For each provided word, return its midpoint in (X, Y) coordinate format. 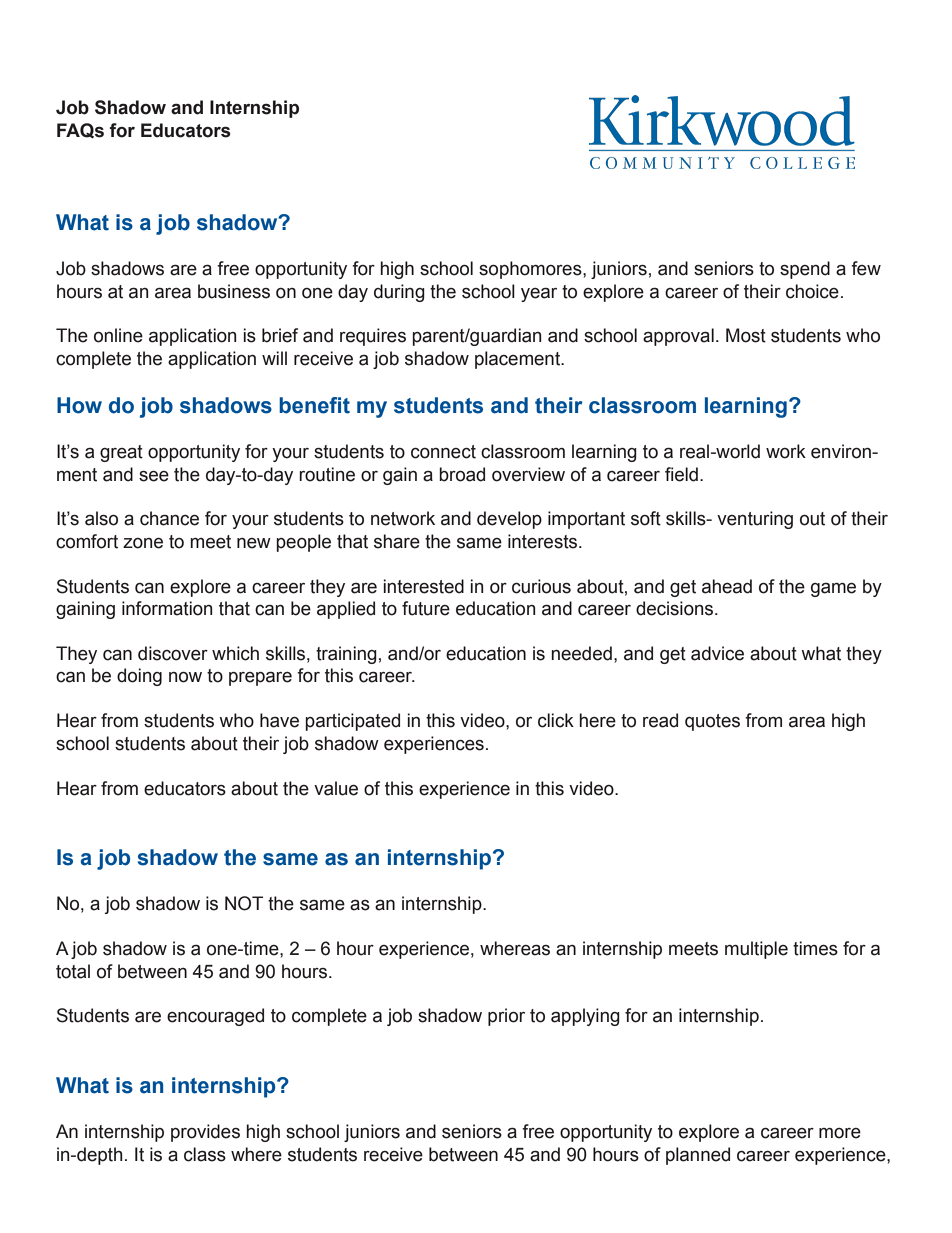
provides (205, 1133)
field (681, 474)
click (556, 720)
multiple (756, 950)
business (234, 291)
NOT (244, 903)
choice (812, 291)
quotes (712, 722)
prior (506, 1017)
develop (509, 520)
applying (585, 1017)
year (539, 294)
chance (169, 518)
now (185, 677)
